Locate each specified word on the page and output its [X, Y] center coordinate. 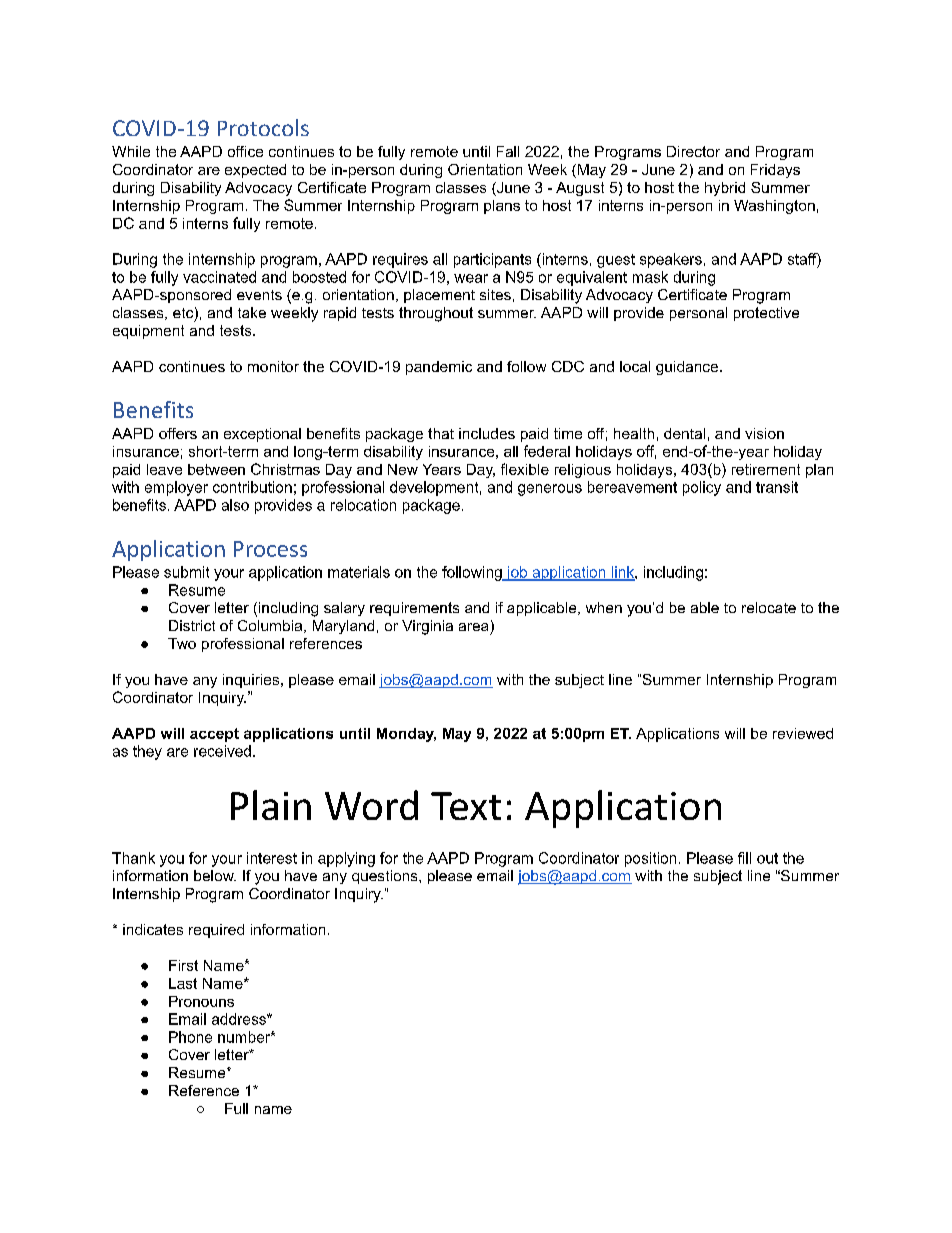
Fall [508, 151]
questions [386, 877]
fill [744, 858]
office [245, 151]
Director [693, 151]
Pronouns [201, 1001]
